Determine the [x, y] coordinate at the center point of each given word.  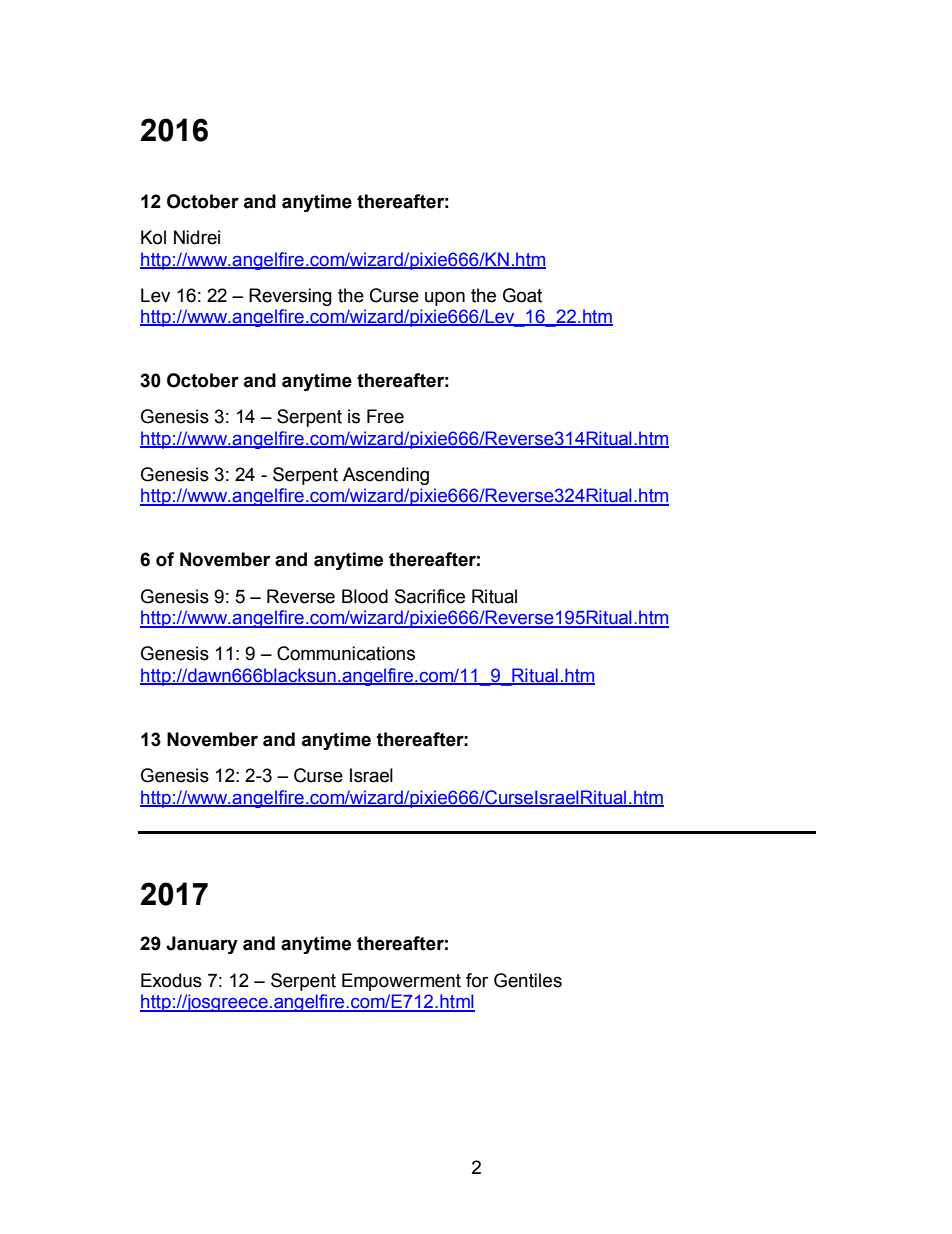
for [477, 980]
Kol [153, 237]
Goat [522, 295]
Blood [365, 596]
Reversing [290, 297]
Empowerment [401, 982]
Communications [346, 653]
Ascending [386, 476]
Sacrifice [430, 596]
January [202, 945]
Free [385, 416]
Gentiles [528, 980]
